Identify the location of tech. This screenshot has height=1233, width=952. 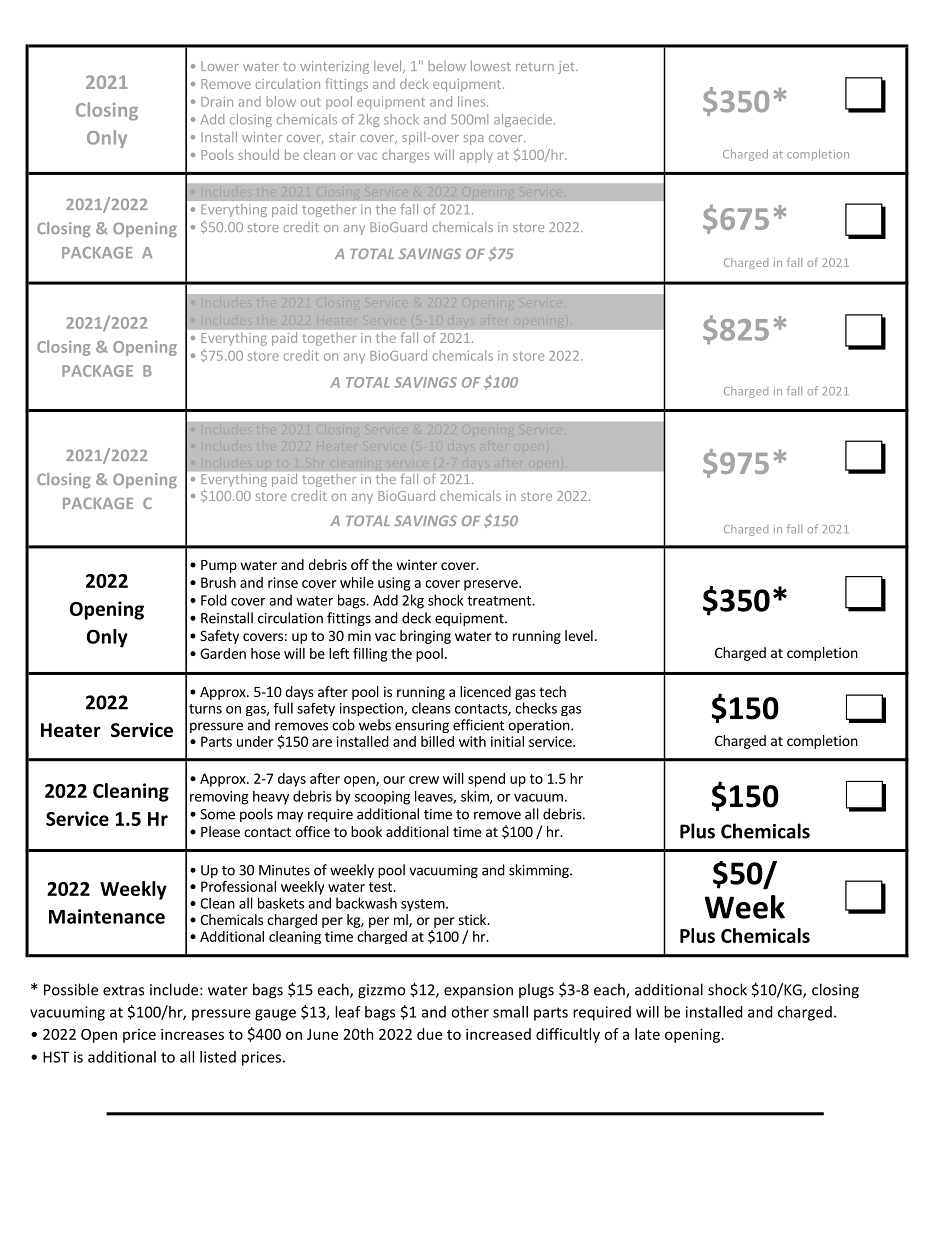
(552, 691).
